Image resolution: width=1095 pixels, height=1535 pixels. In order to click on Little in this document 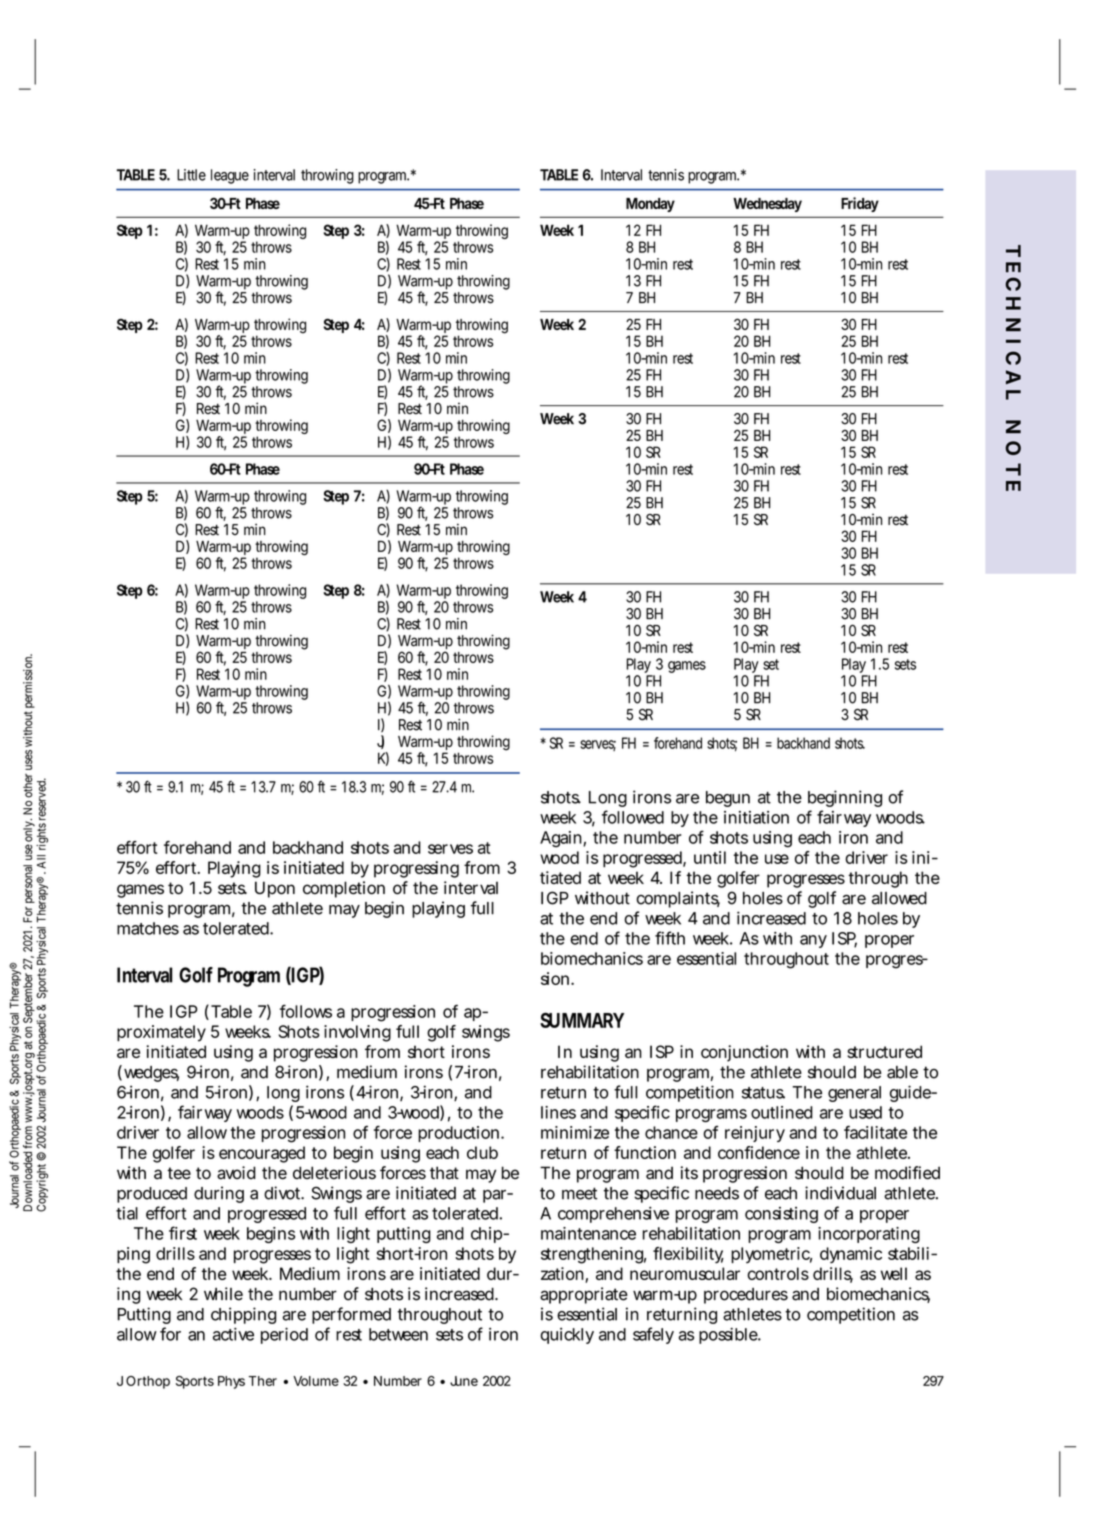, I will do `click(191, 175)`.
